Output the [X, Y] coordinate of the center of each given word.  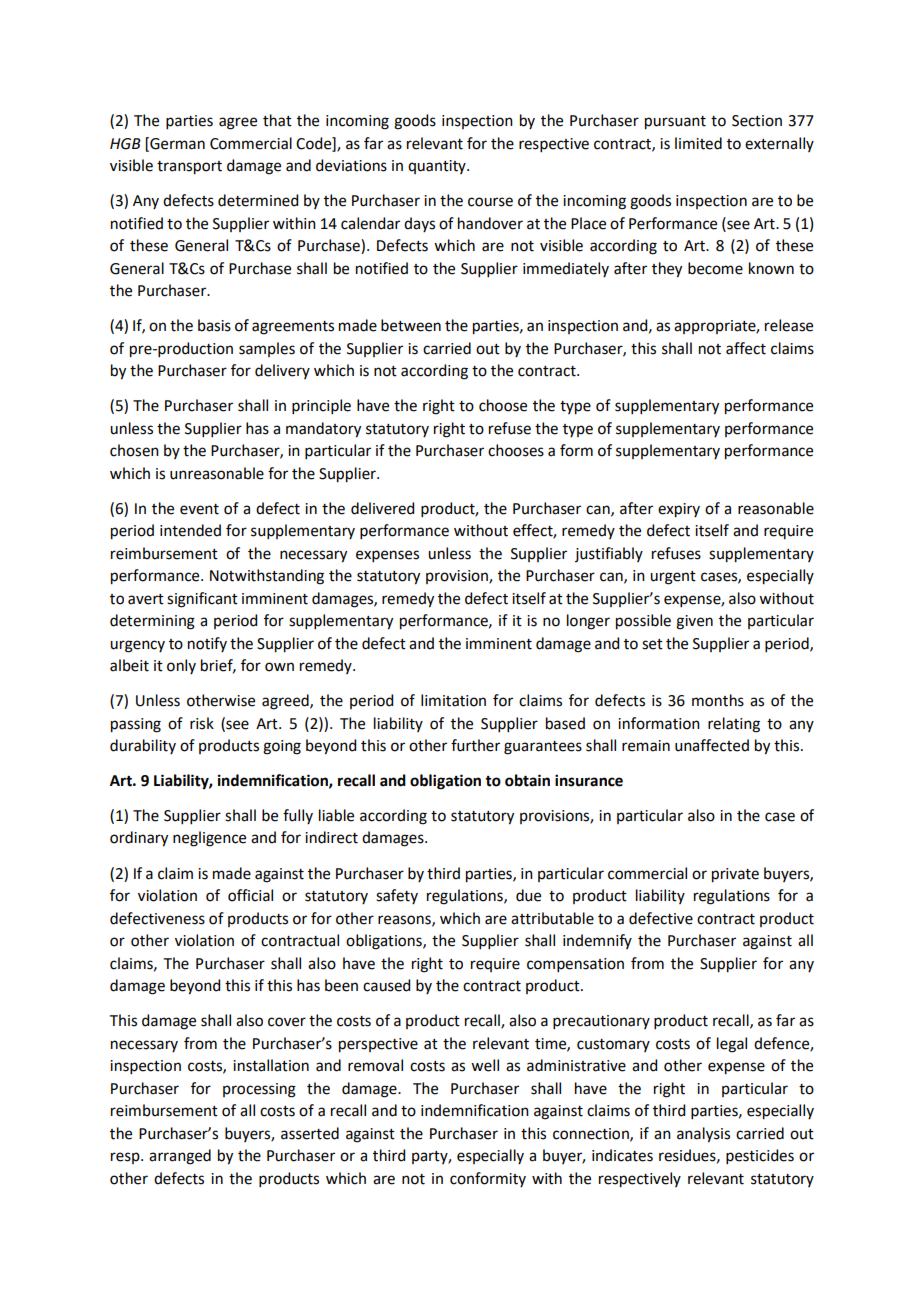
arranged [180, 1157]
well [485, 1065]
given [694, 622]
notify [207, 644]
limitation [453, 700]
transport [189, 168]
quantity [438, 167]
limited [698, 143]
